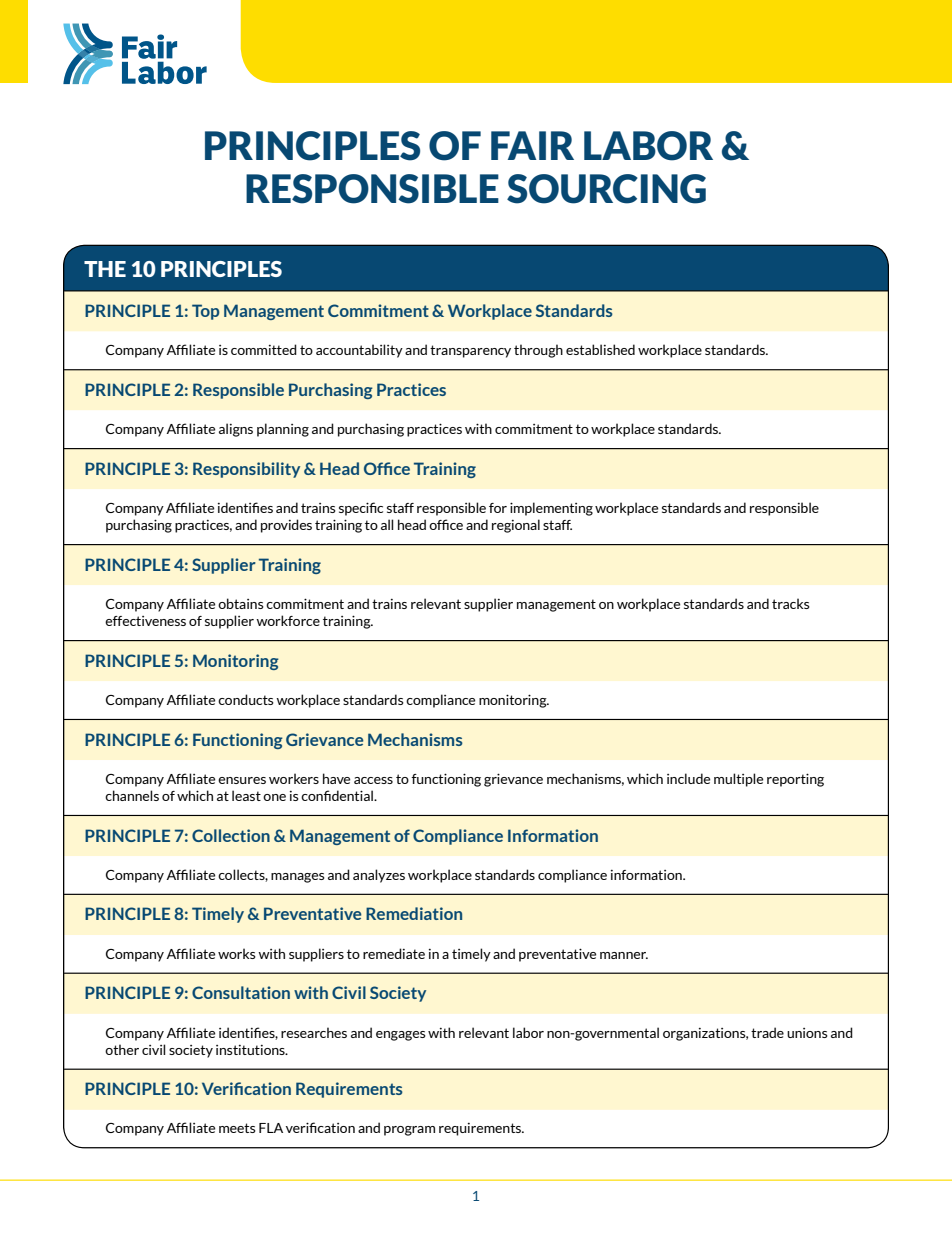  I want to click on Sourcing, so click(606, 189).
